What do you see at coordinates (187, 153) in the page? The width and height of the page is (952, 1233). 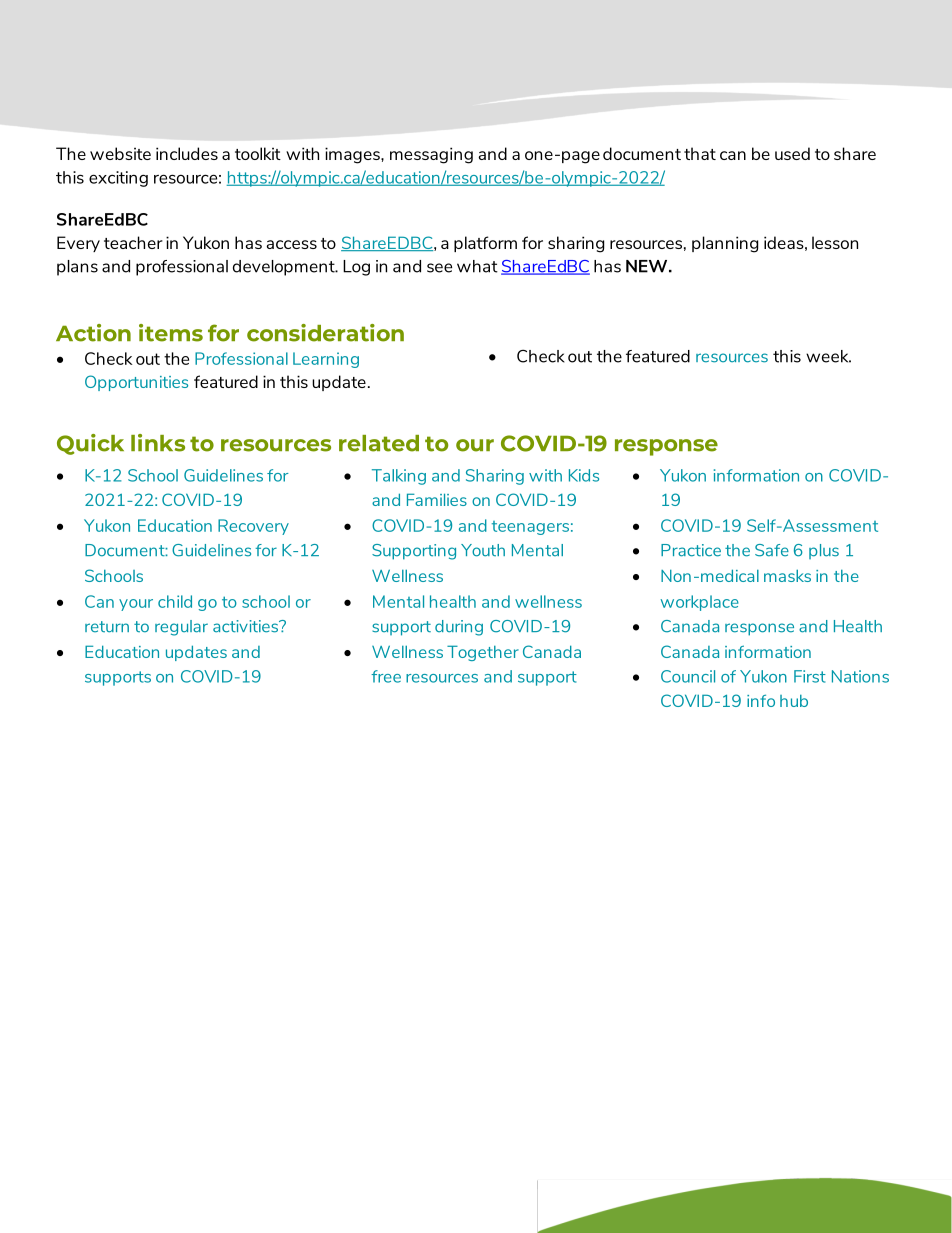 I see `includes` at bounding box center [187, 153].
